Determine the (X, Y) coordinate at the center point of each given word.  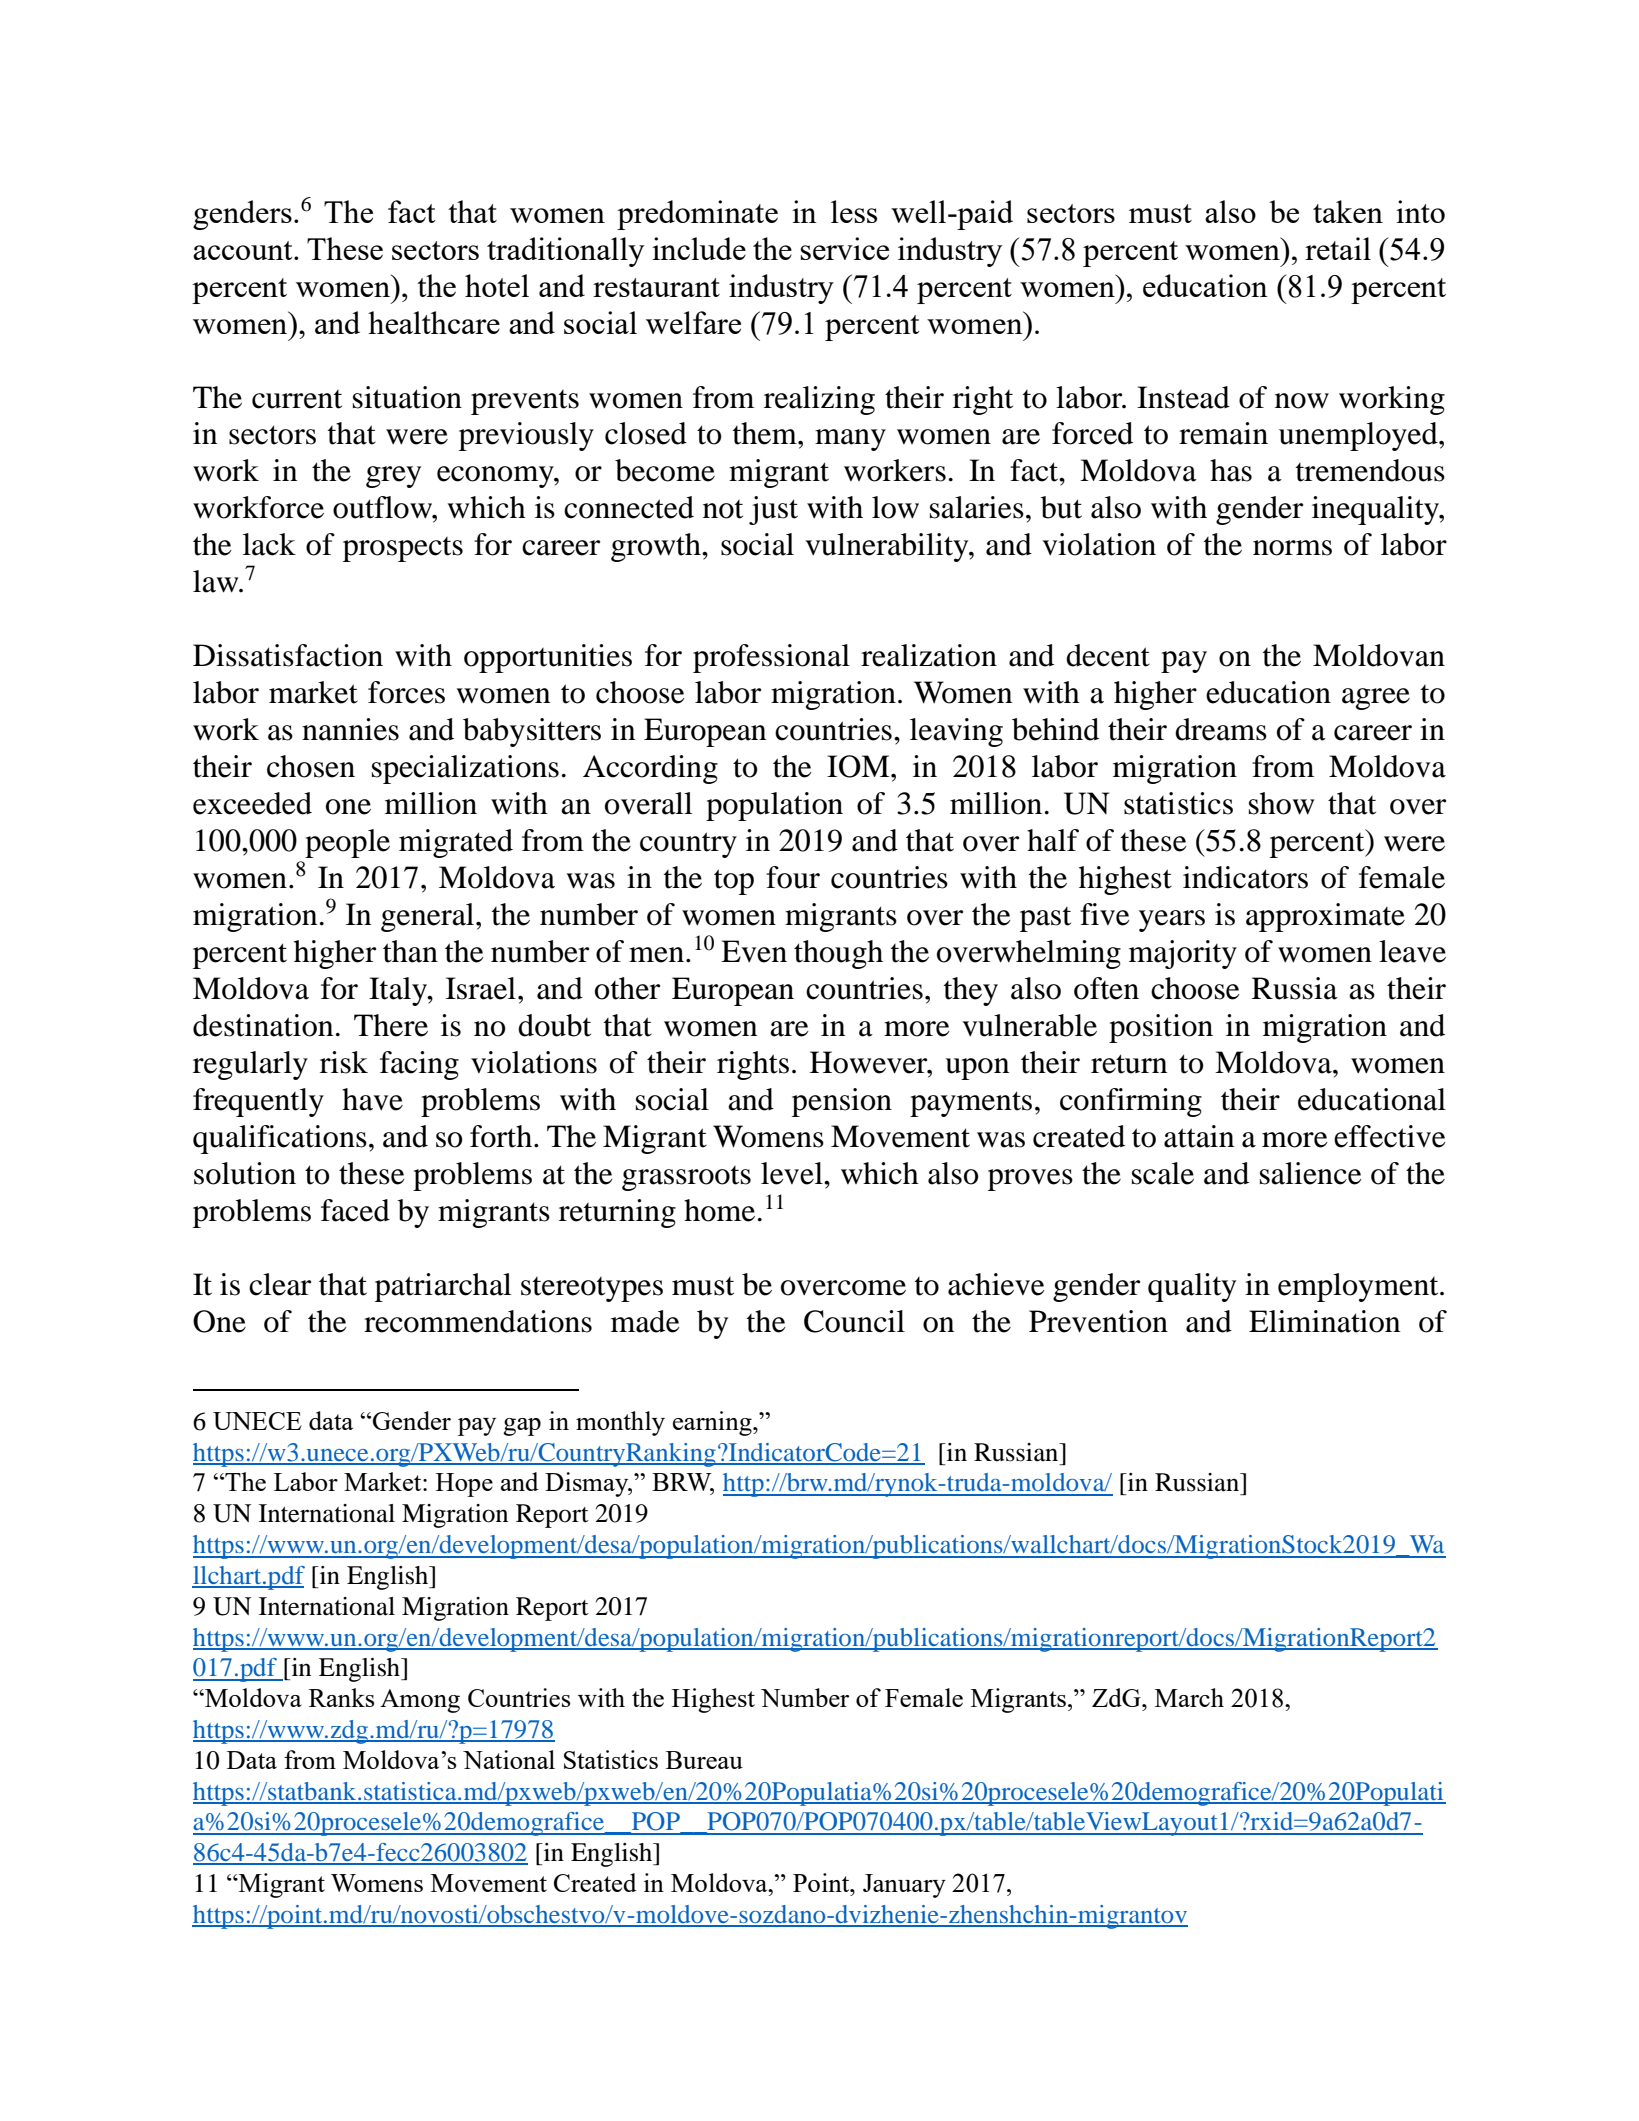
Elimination (1324, 1321)
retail (1338, 248)
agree (1376, 699)
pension (842, 1102)
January (904, 1886)
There (391, 1025)
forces (406, 692)
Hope (464, 1485)
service (844, 248)
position (1161, 1028)
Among (420, 1701)
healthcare (434, 322)
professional (771, 658)
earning (713, 1423)
